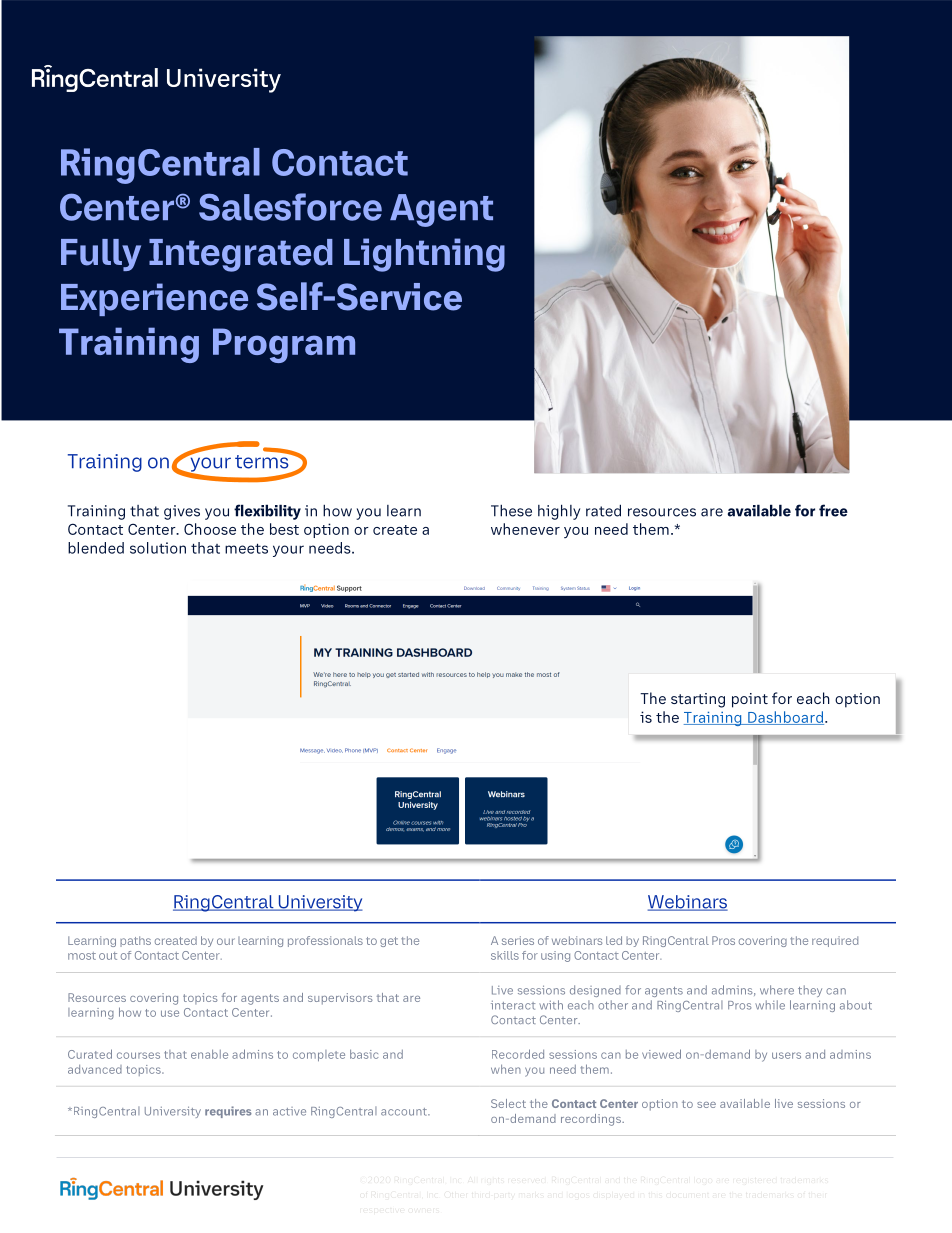 The height and width of the screenshot is (1233, 952). What do you see at coordinates (101, 255) in the screenshot?
I see `Fully` at bounding box center [101, 255].
